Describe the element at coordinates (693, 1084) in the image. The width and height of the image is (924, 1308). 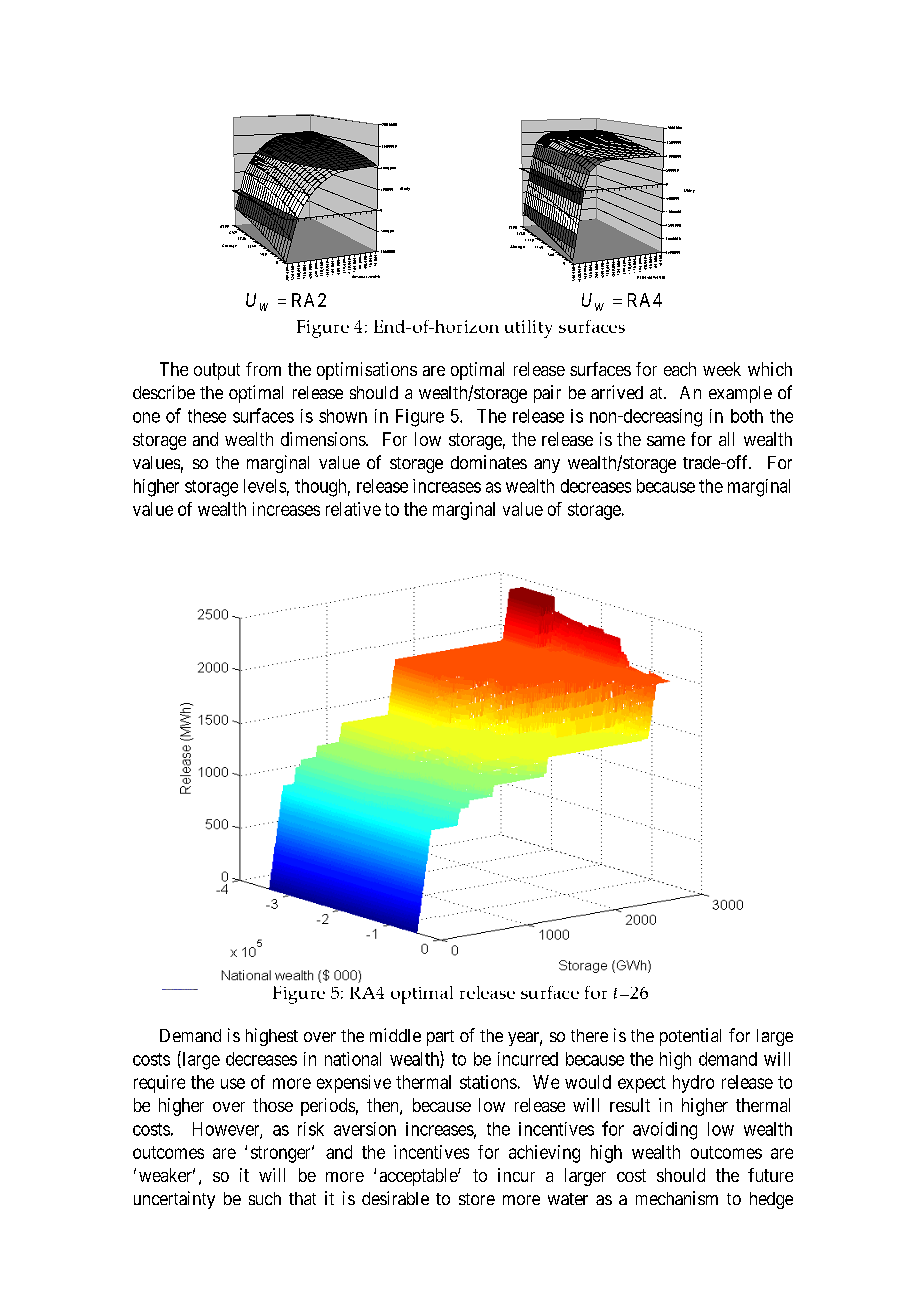
I see `hydro` at that location.
